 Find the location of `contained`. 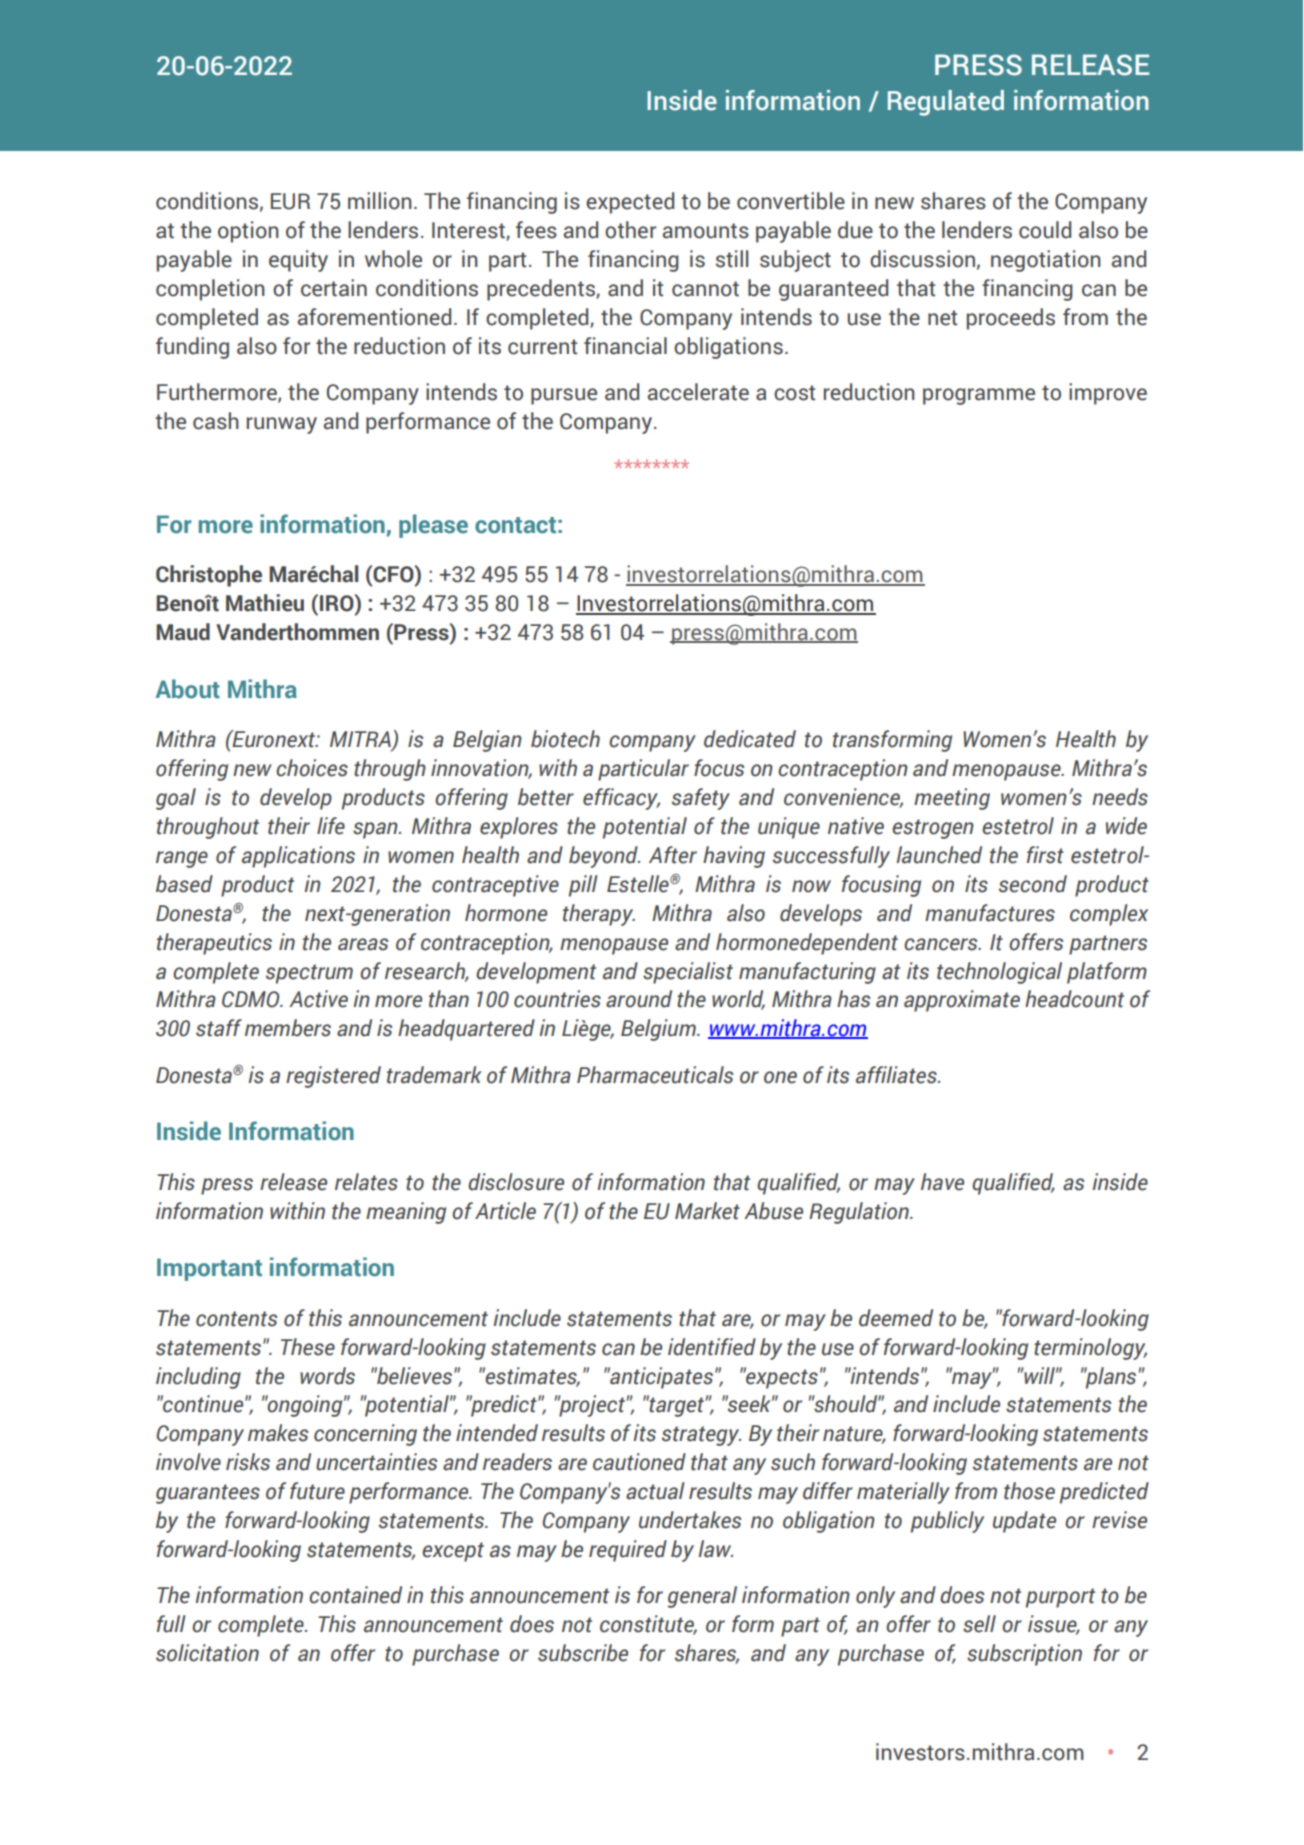

contained is located at coordinates (355, 1595).
